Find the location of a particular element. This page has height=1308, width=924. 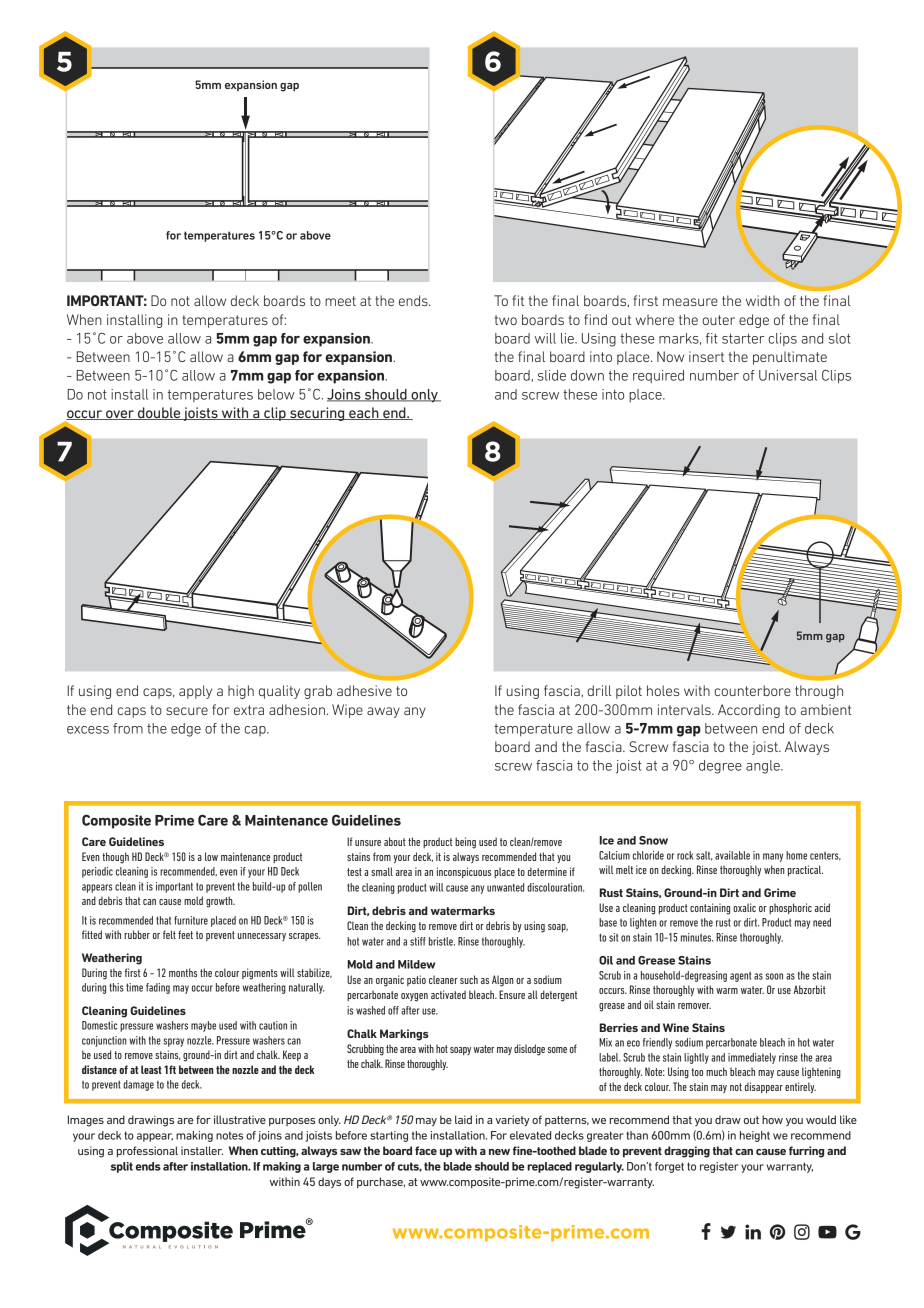

apply is located at coordinates (195, 692).
